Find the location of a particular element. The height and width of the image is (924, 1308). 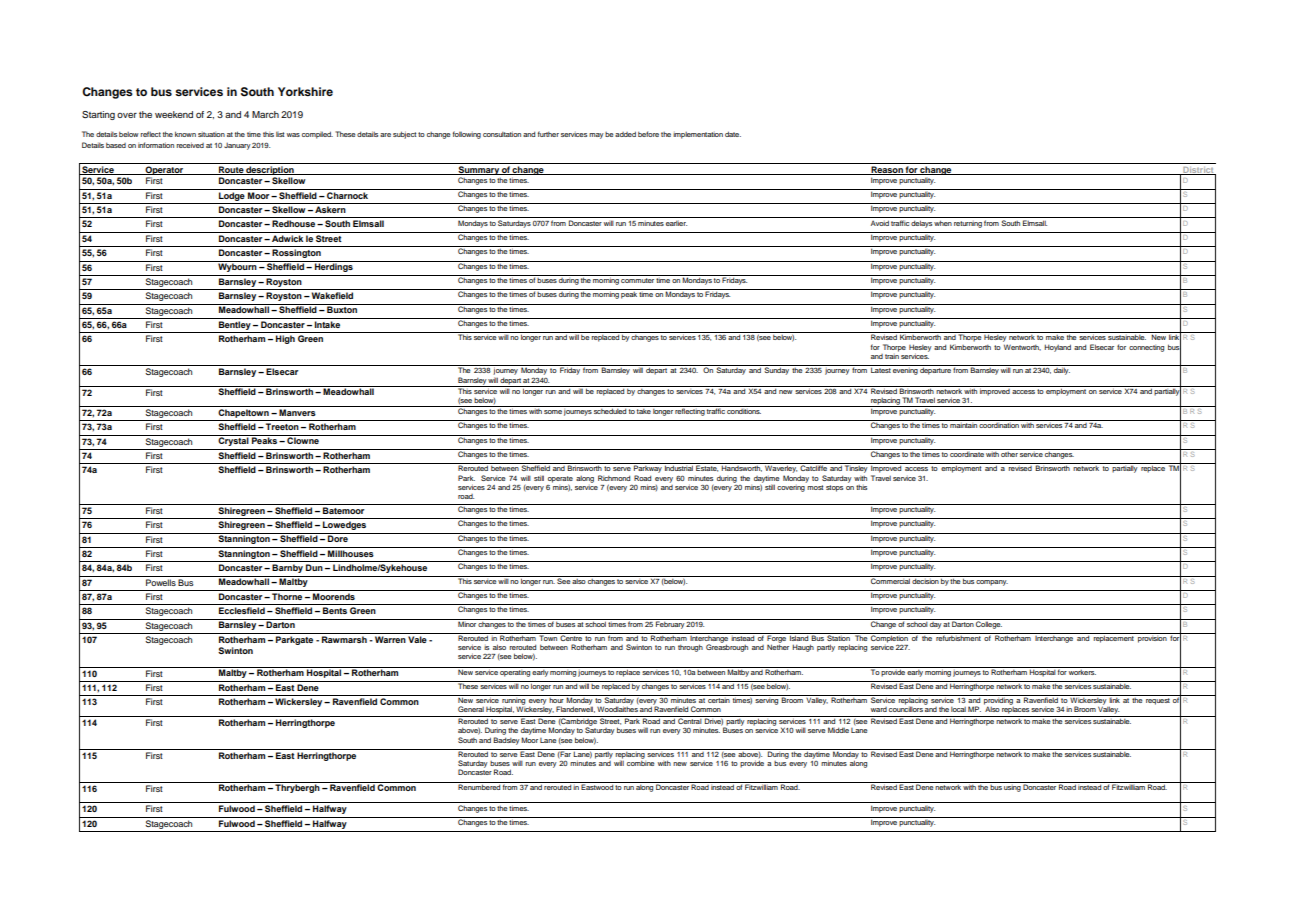

Thorne is located at coordinates (287, 596).
